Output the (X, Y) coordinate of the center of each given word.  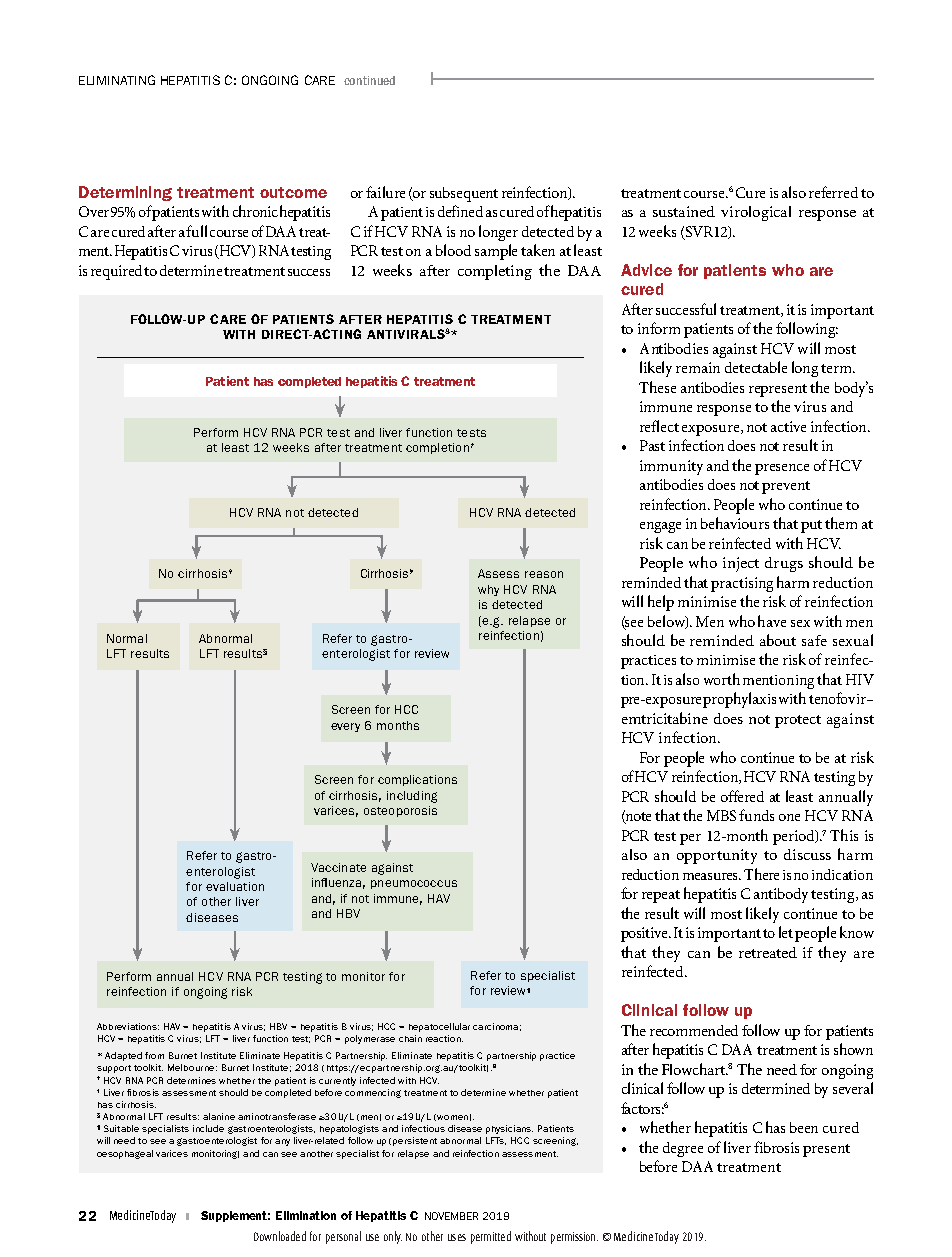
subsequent (464, 194)
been (804, 1127)
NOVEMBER (451, 1216)
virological (756, 213)
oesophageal (125, 1154)
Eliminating (117, 80)
